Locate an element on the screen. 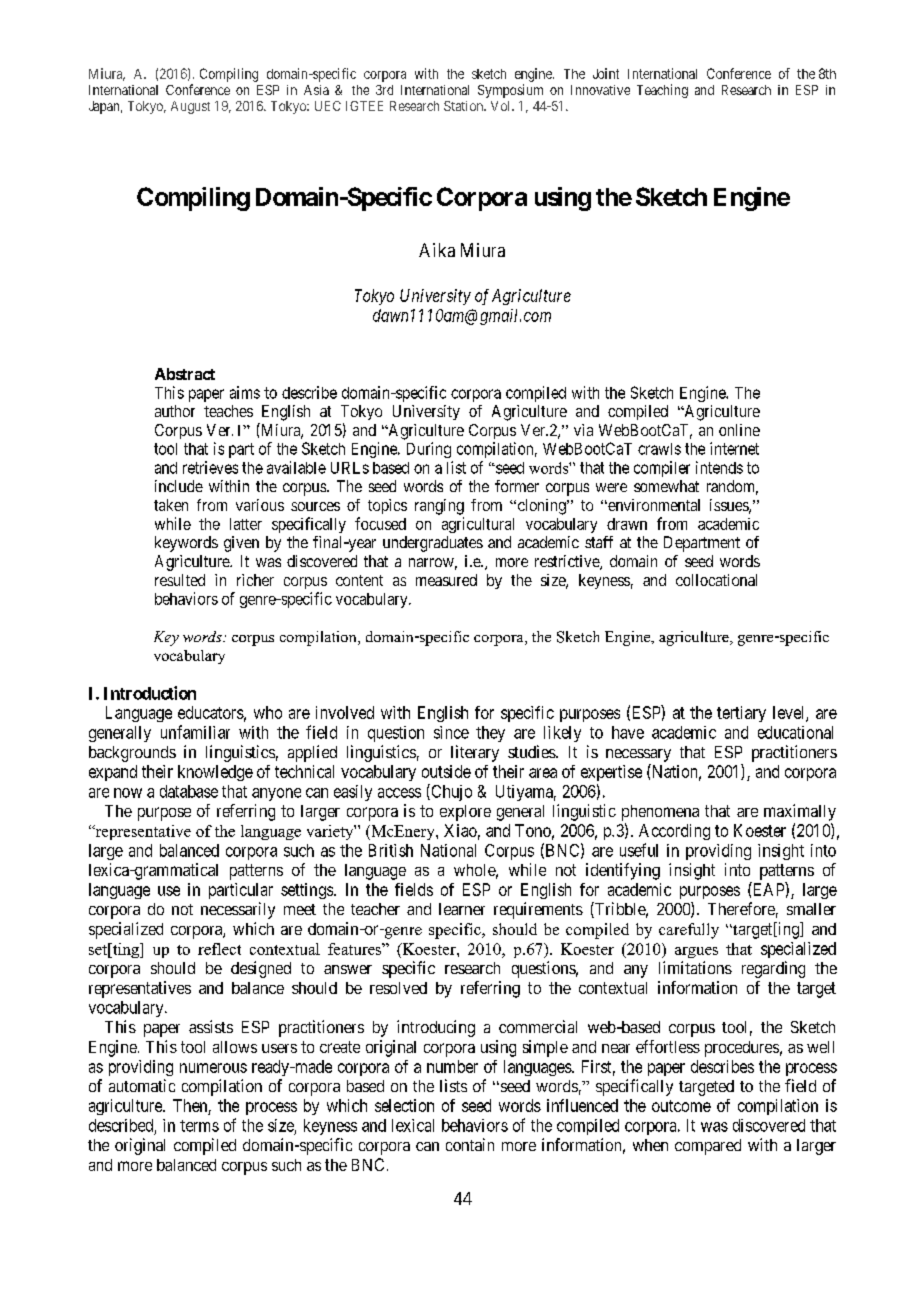 This screenshot has width=924, height=1308. necessarily is located at coordinates (238, 910).
